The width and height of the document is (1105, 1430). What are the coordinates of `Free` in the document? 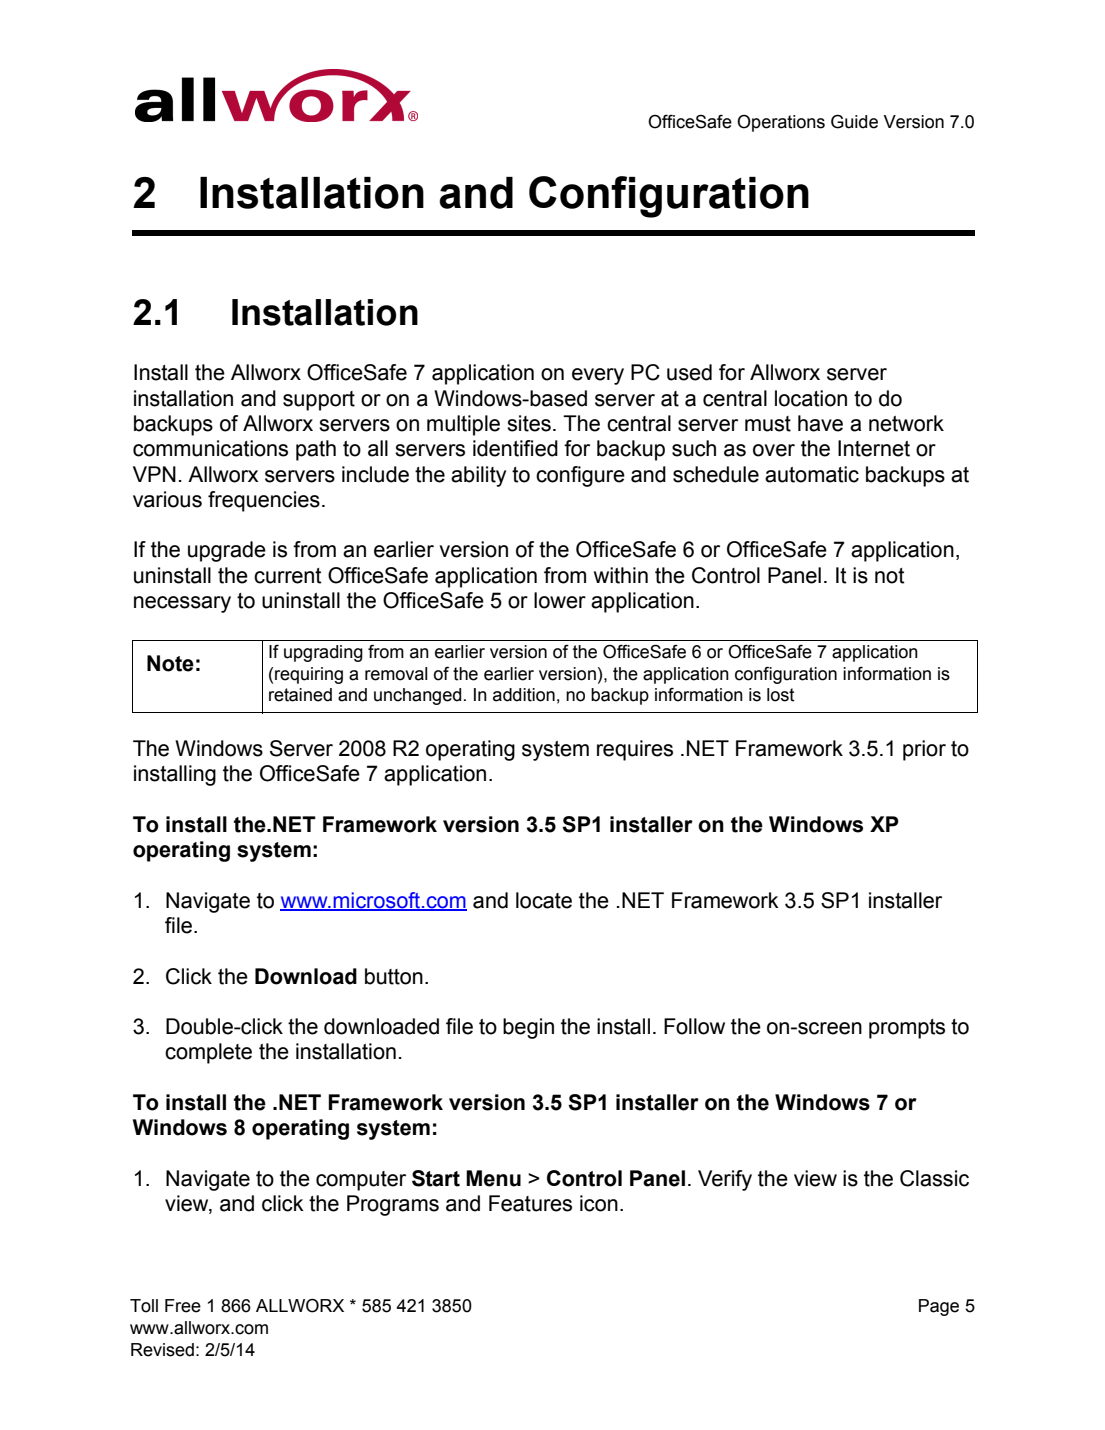 It's located at (183, 1306).
